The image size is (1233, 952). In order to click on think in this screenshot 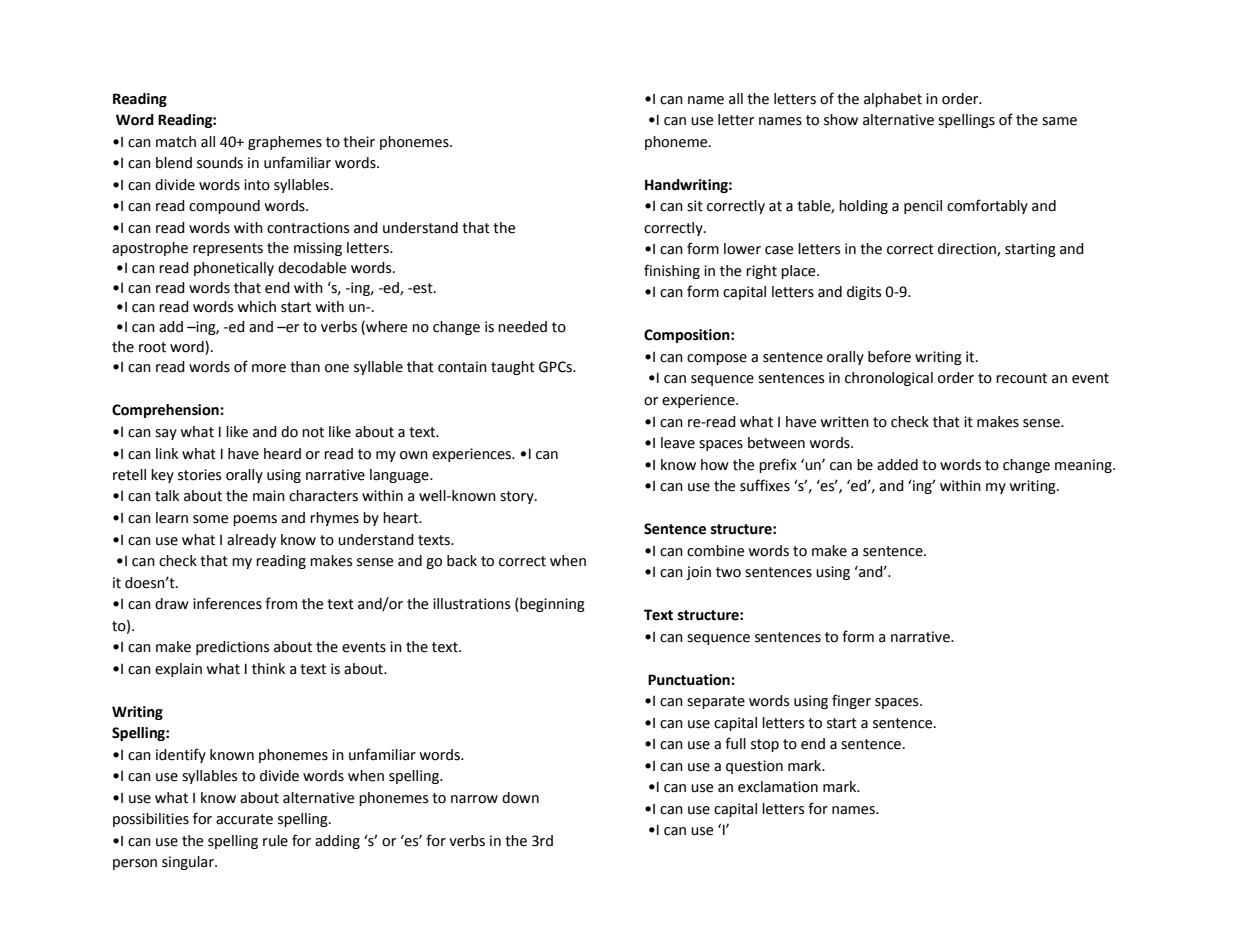, I will do `click(268, 669)`.
